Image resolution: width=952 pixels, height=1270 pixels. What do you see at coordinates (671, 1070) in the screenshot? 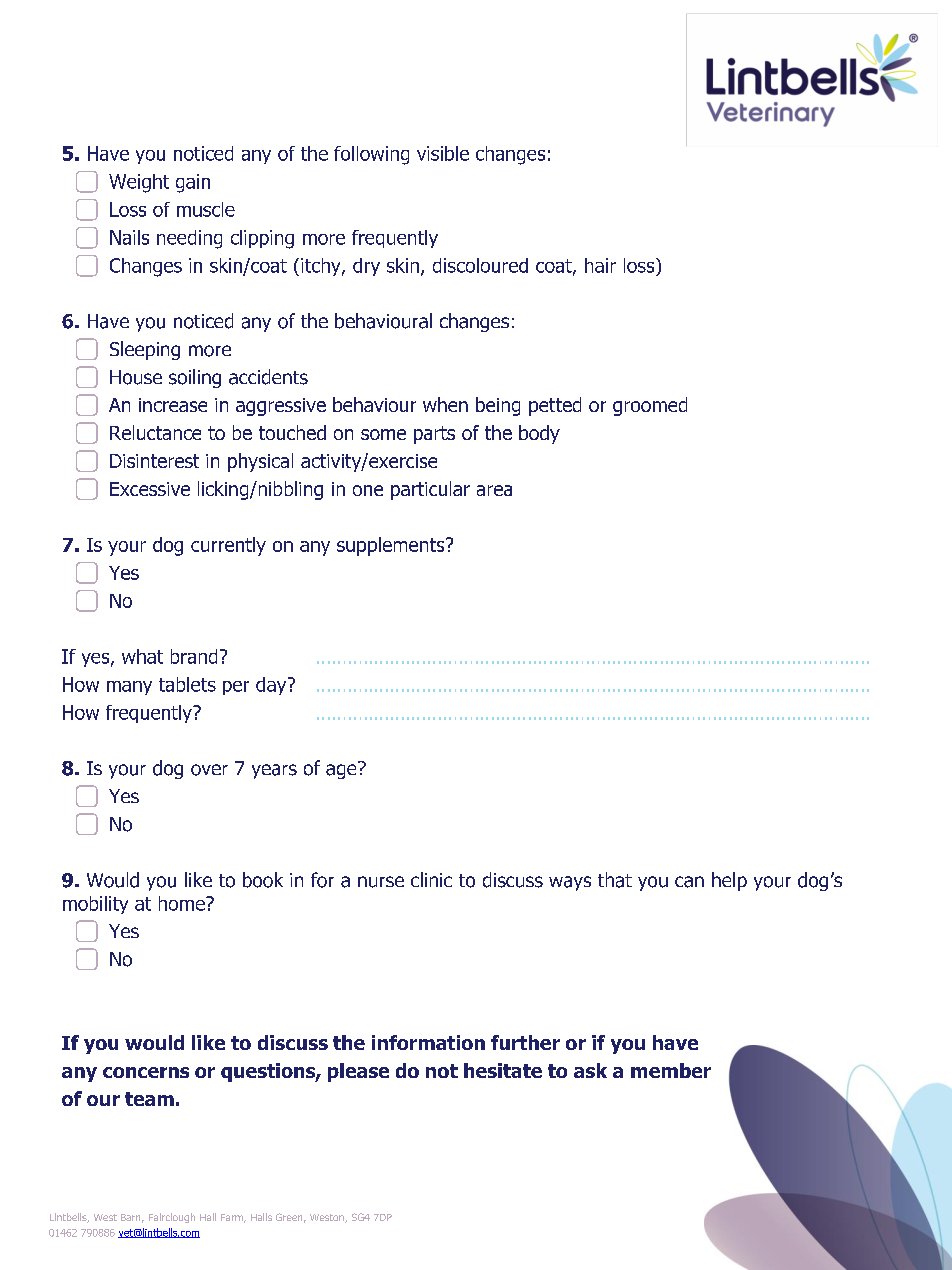
I see `member` at bounding box center [671, 1070].
